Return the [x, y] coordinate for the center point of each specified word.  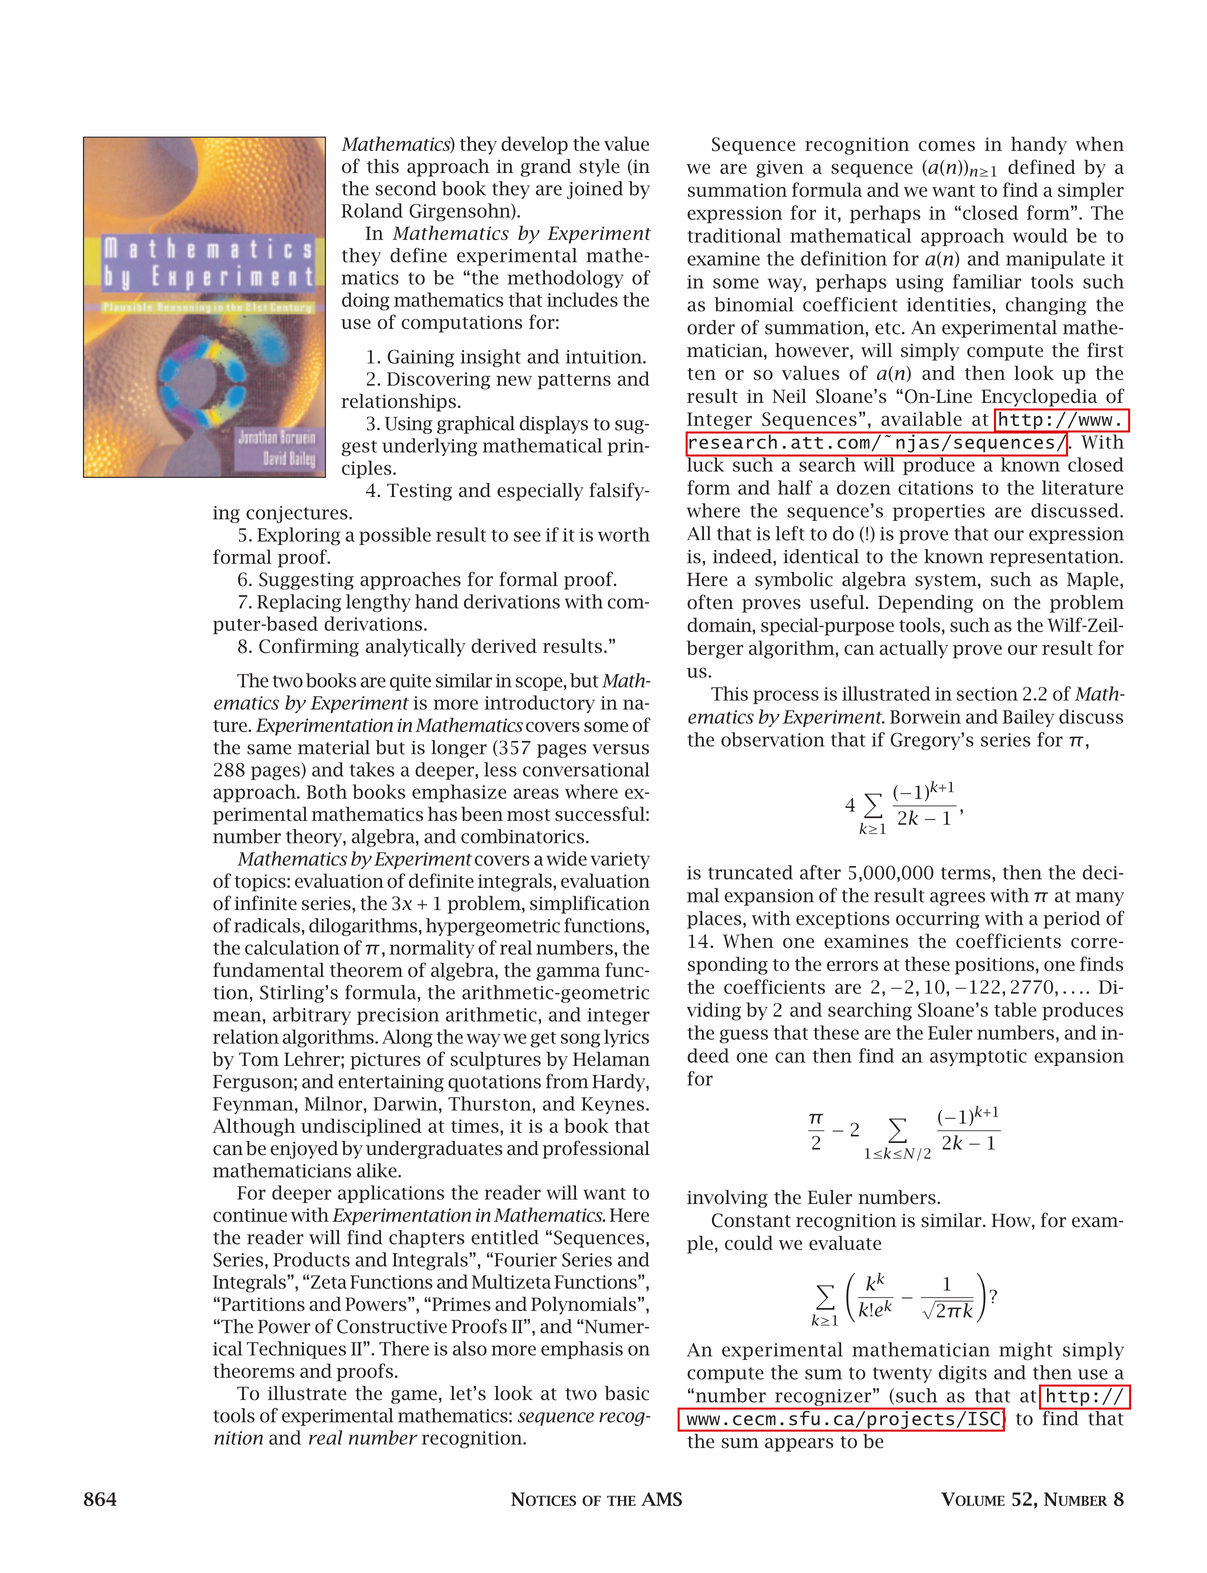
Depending [925, 604]
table [1015, 1009]
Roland [372, 210]
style [599, 168]
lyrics [626, 1038]
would [1040, 235]
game [414, 1397]
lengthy [378, 603]
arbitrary [312, 1016]
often [710, 602]
